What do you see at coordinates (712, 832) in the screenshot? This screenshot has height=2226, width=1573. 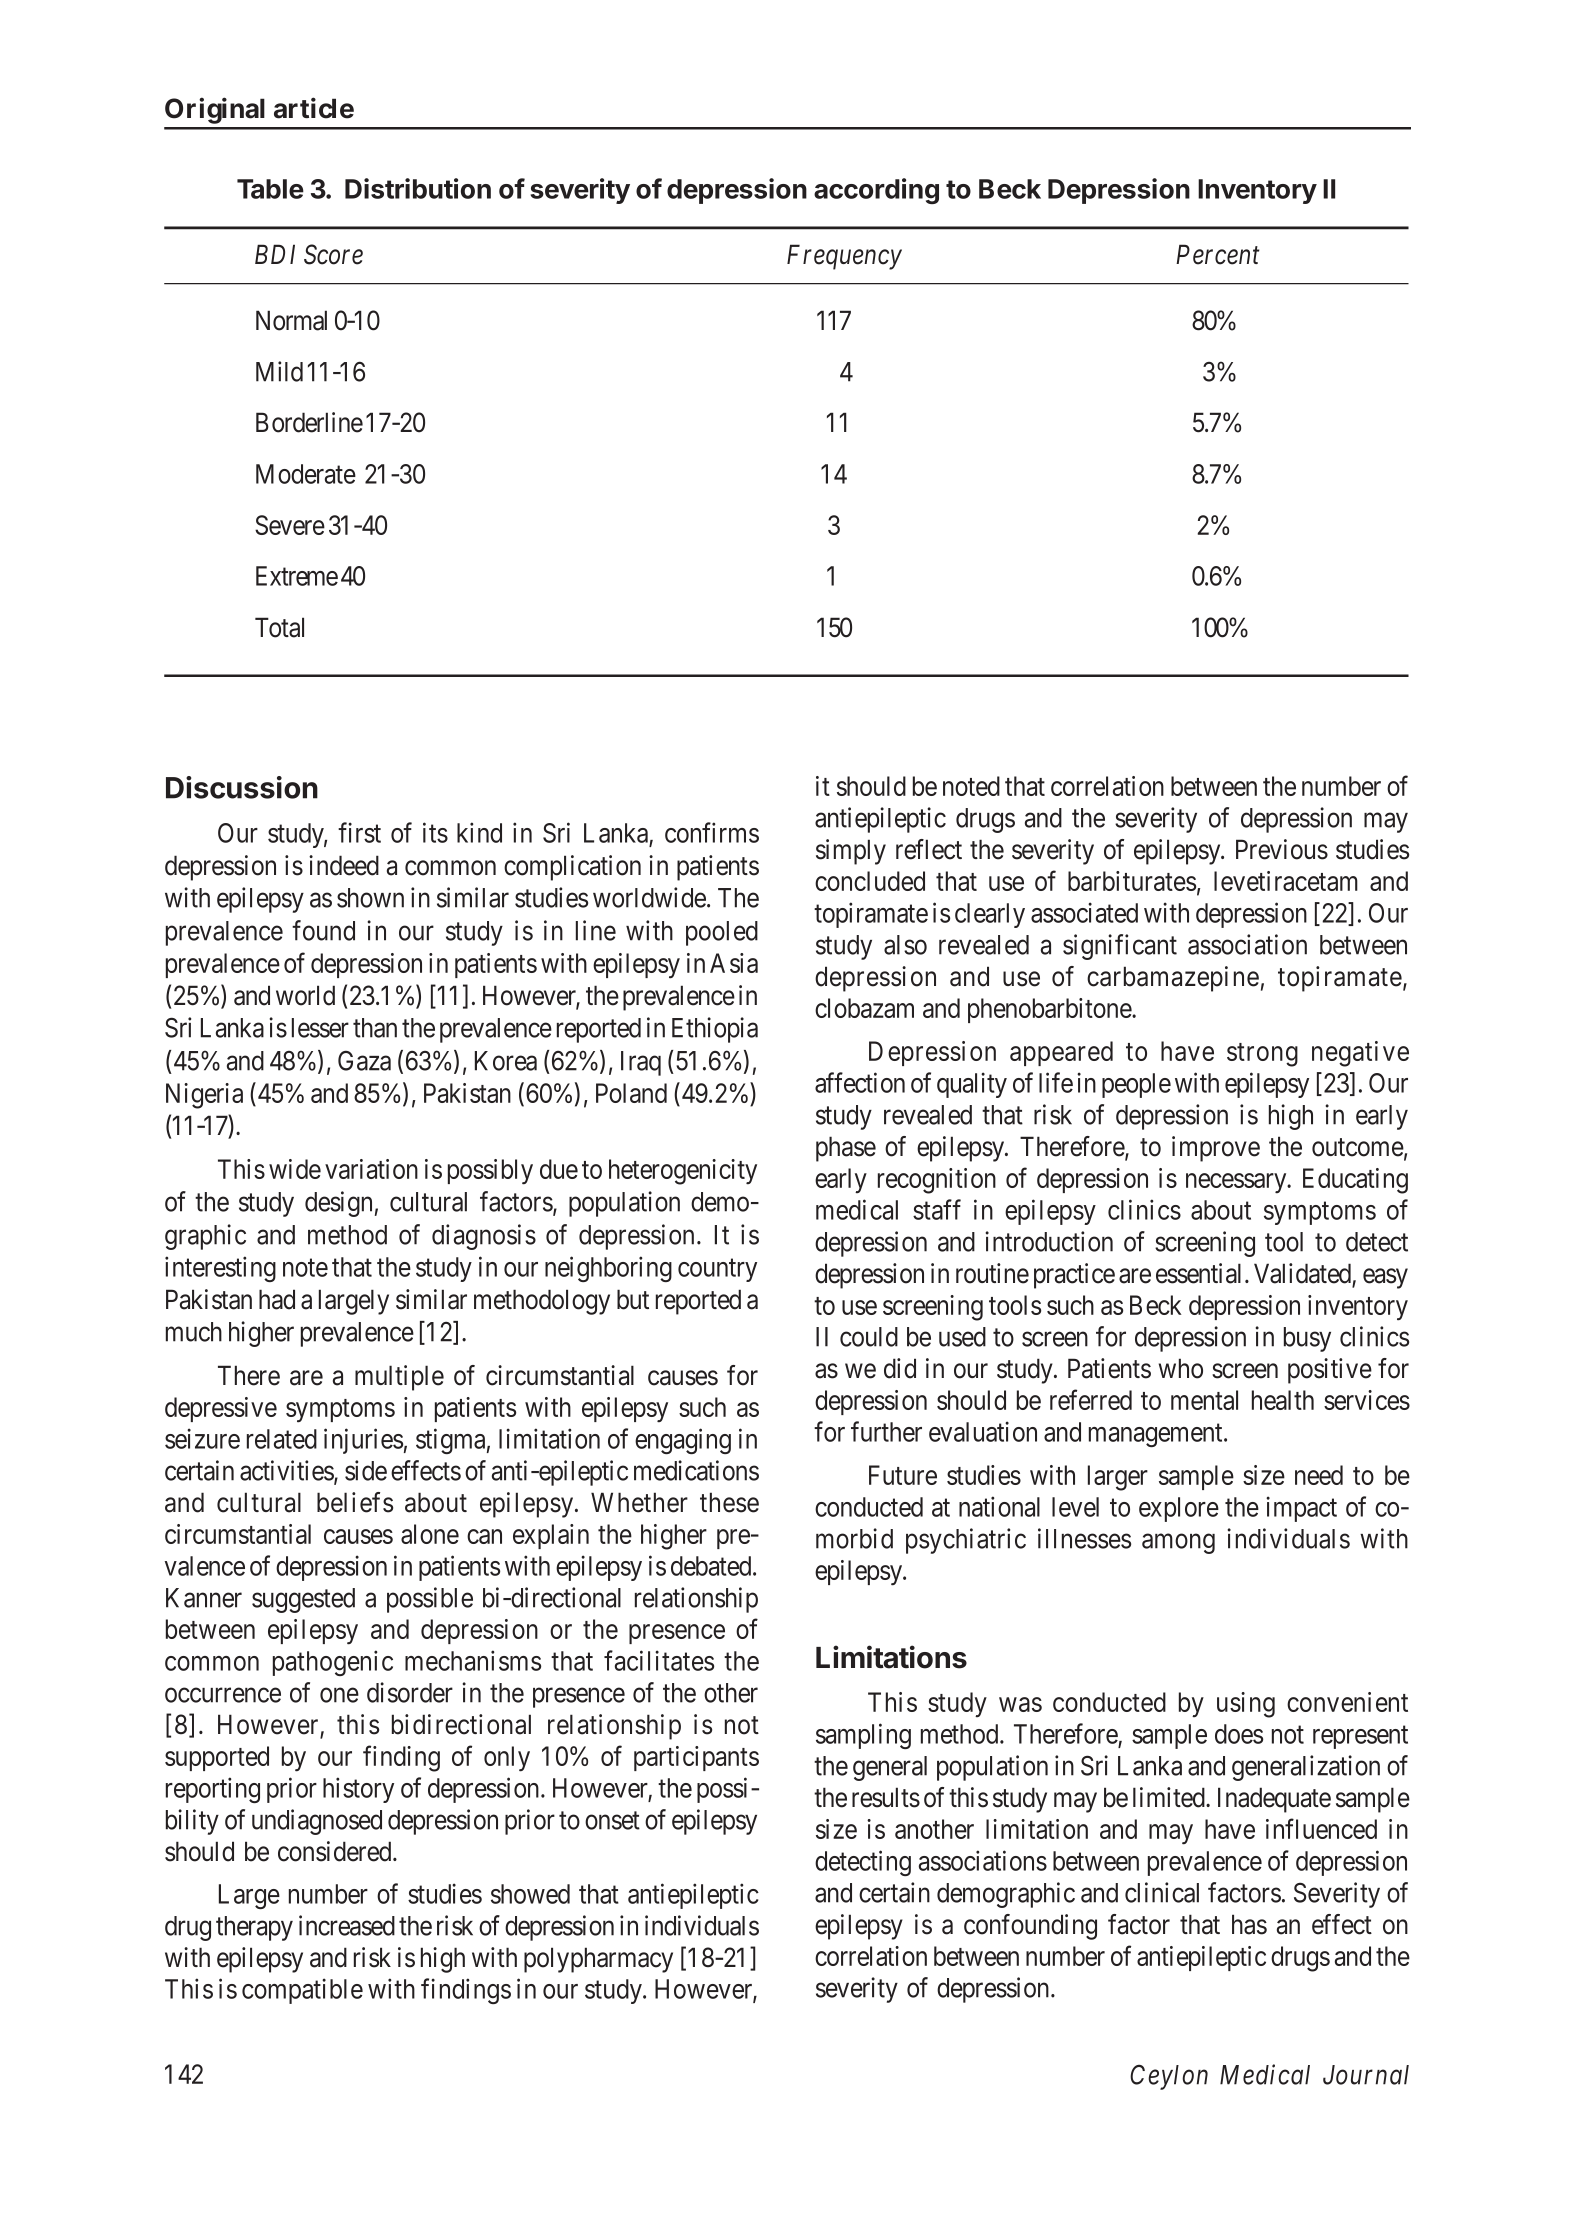 I see `confirms` at bounding box center [712, 832].
